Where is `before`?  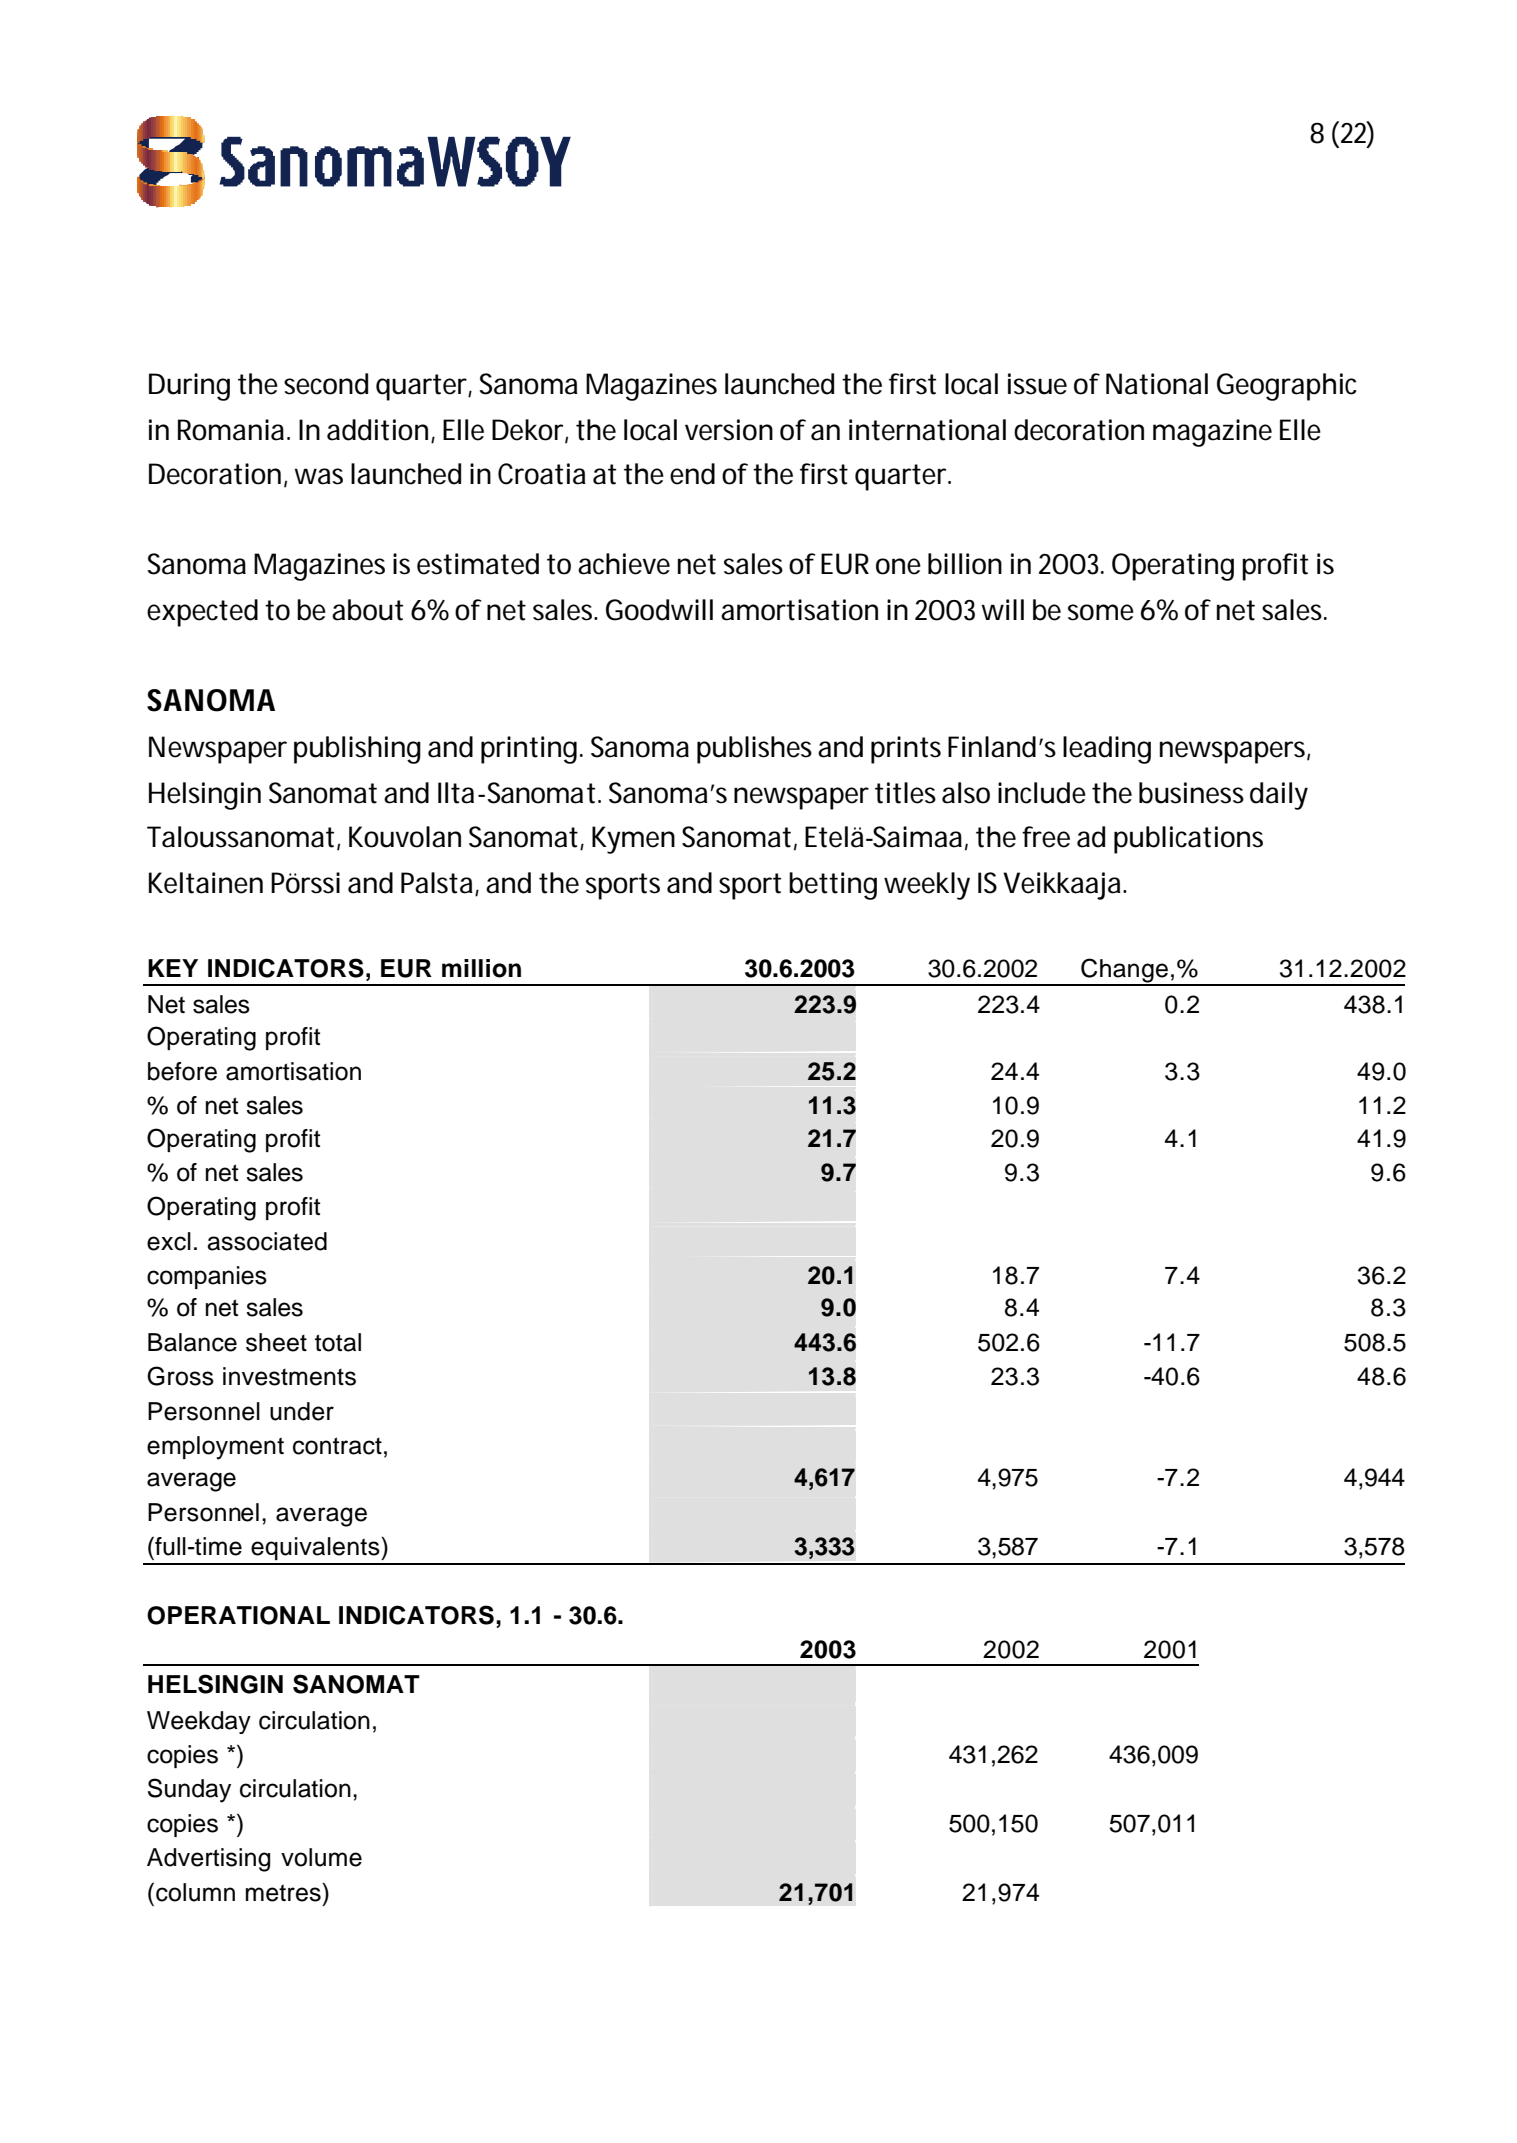
before is located at coordinates (182, 1071).
